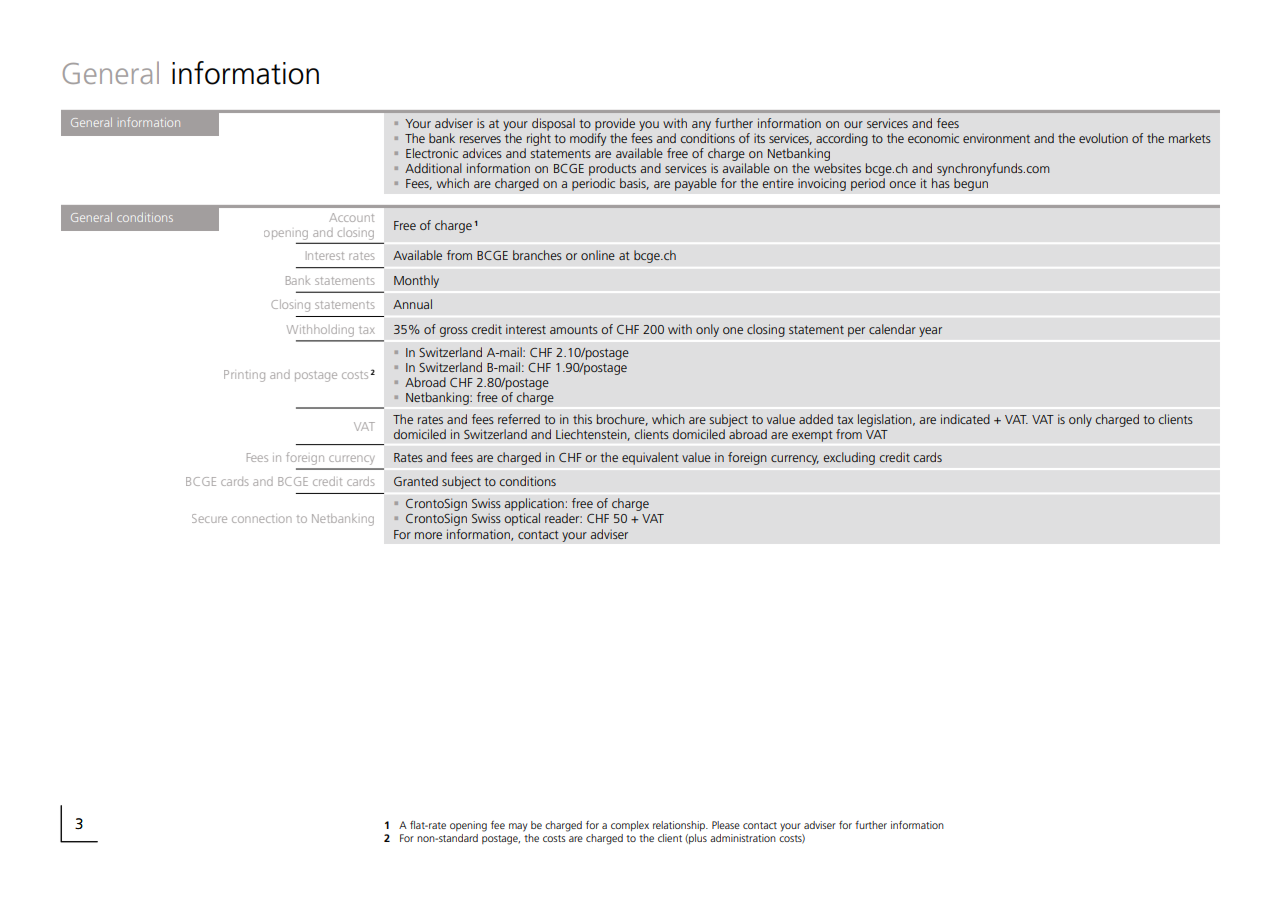 The width and height of the image is (1281, 903). I want to click on any, so click(701, 126).
